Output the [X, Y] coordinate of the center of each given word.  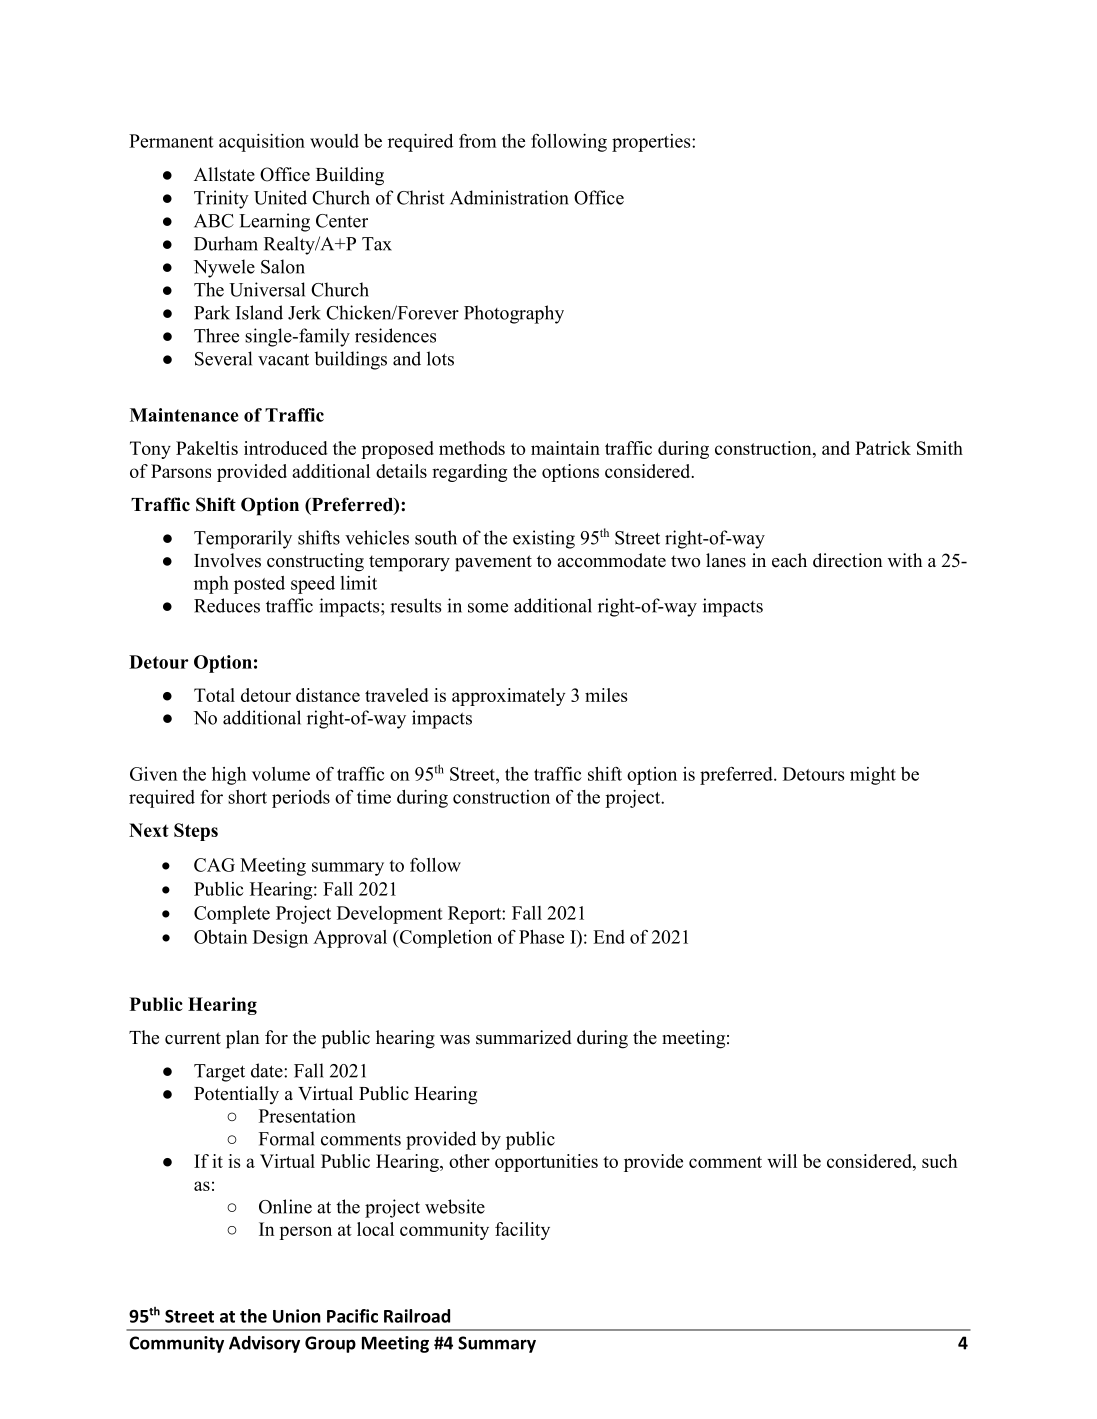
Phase [541, 937]
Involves [227, 560]
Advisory [264, 1344]
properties [652, 143]
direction [848, 560]
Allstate [224, 174]
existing [544, 539]
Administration [509, 197]
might [873, 776]
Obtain [221, 937]
